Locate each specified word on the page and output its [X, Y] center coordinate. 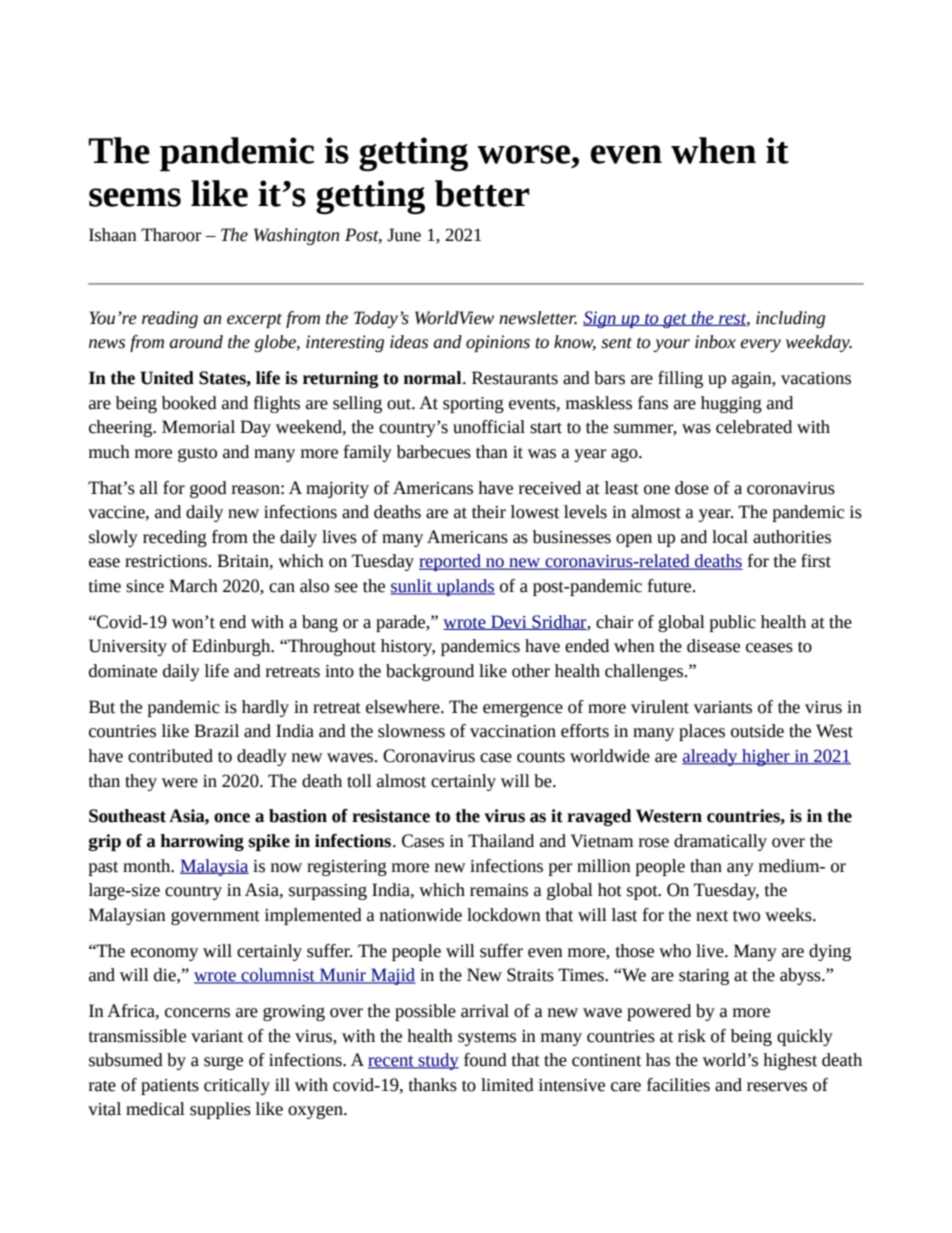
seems [135, 197]
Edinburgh [232, 647]
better [482, 193]
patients [170, 1087]
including [790, 319]
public [733, 623]
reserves [777, 1087]
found [485, 1060]
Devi [509, 622]
